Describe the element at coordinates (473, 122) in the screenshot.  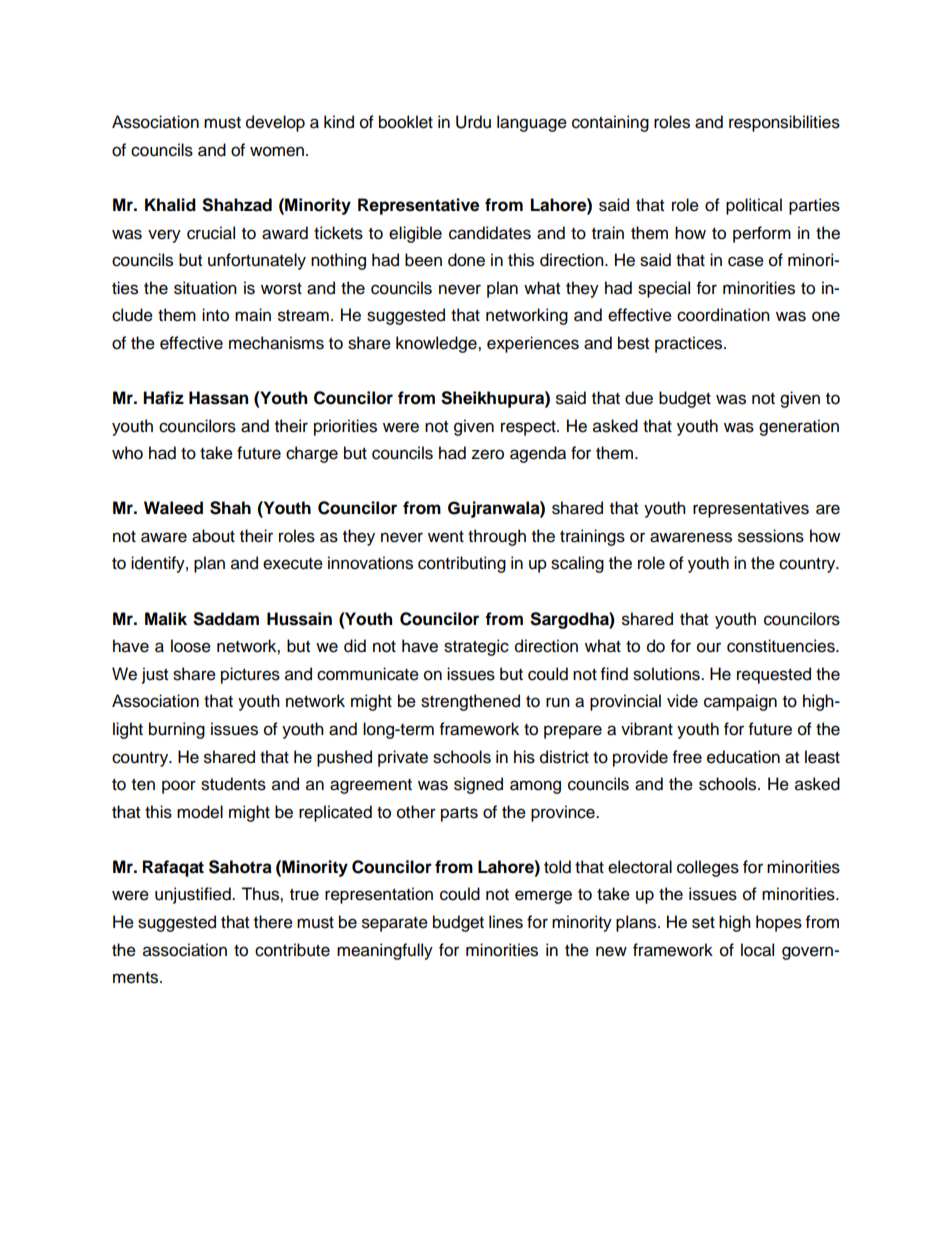
I see `Urdu` at that location.
